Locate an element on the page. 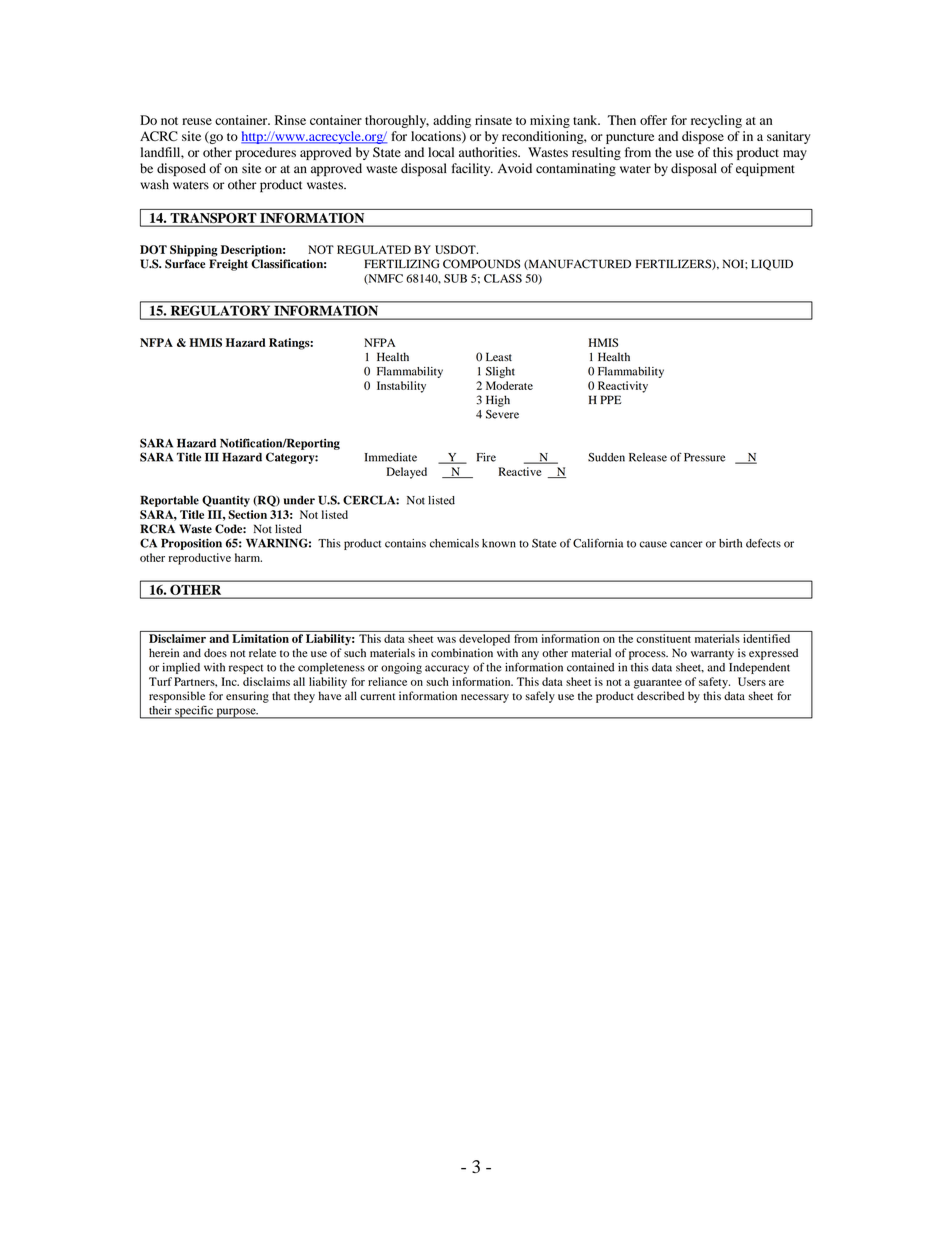 The width and height of the document is (952, 1233). procedures is located at coordinates (265, 153).
